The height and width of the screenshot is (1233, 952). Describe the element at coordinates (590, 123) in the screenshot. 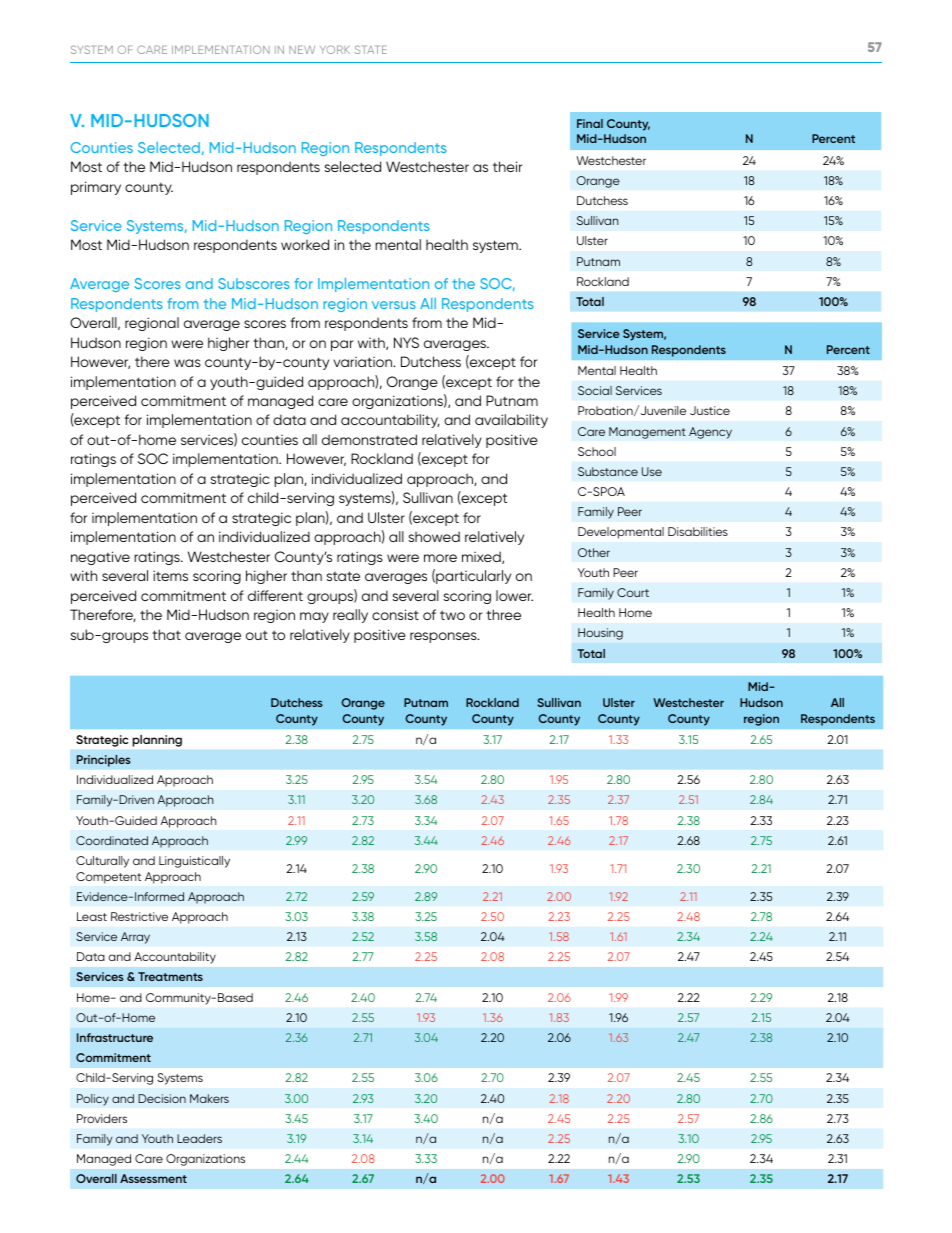

I see `Final` at that location.
